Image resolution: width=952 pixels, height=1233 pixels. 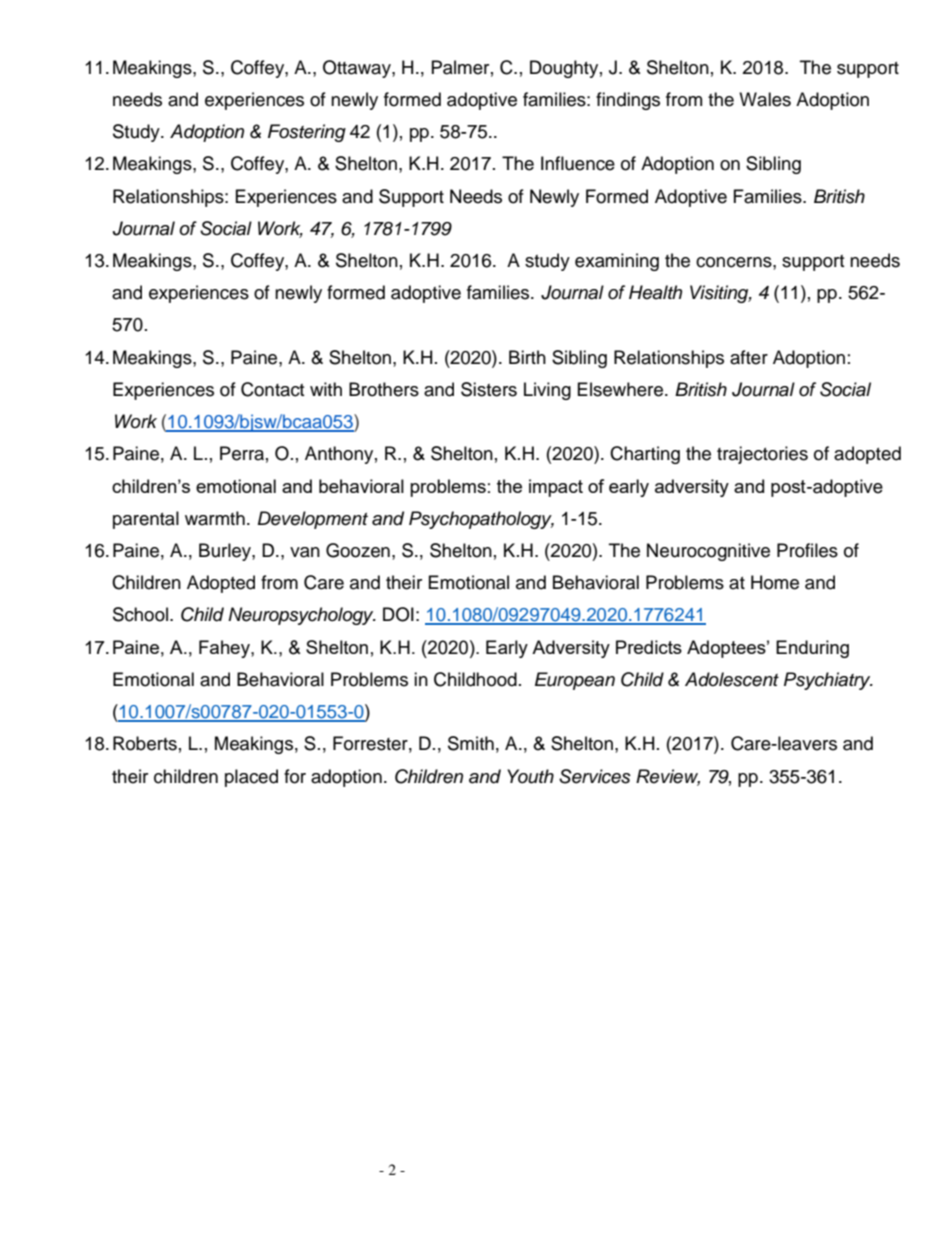 What do you see at coordinates (326, 389) in the page?
I see `with` at bounding box center [326, 389].
